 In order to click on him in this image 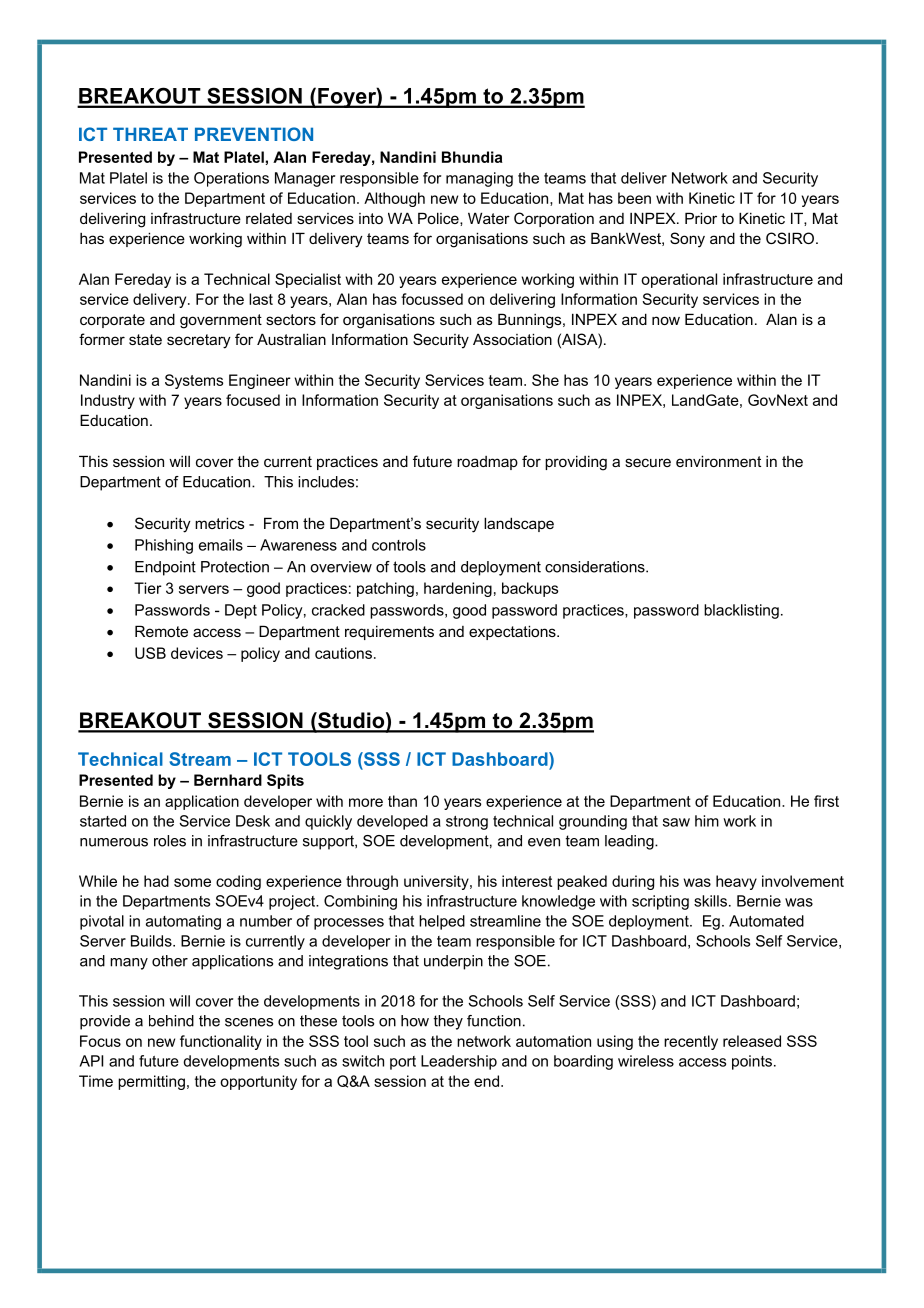, I will do `click(707, 821)`.
